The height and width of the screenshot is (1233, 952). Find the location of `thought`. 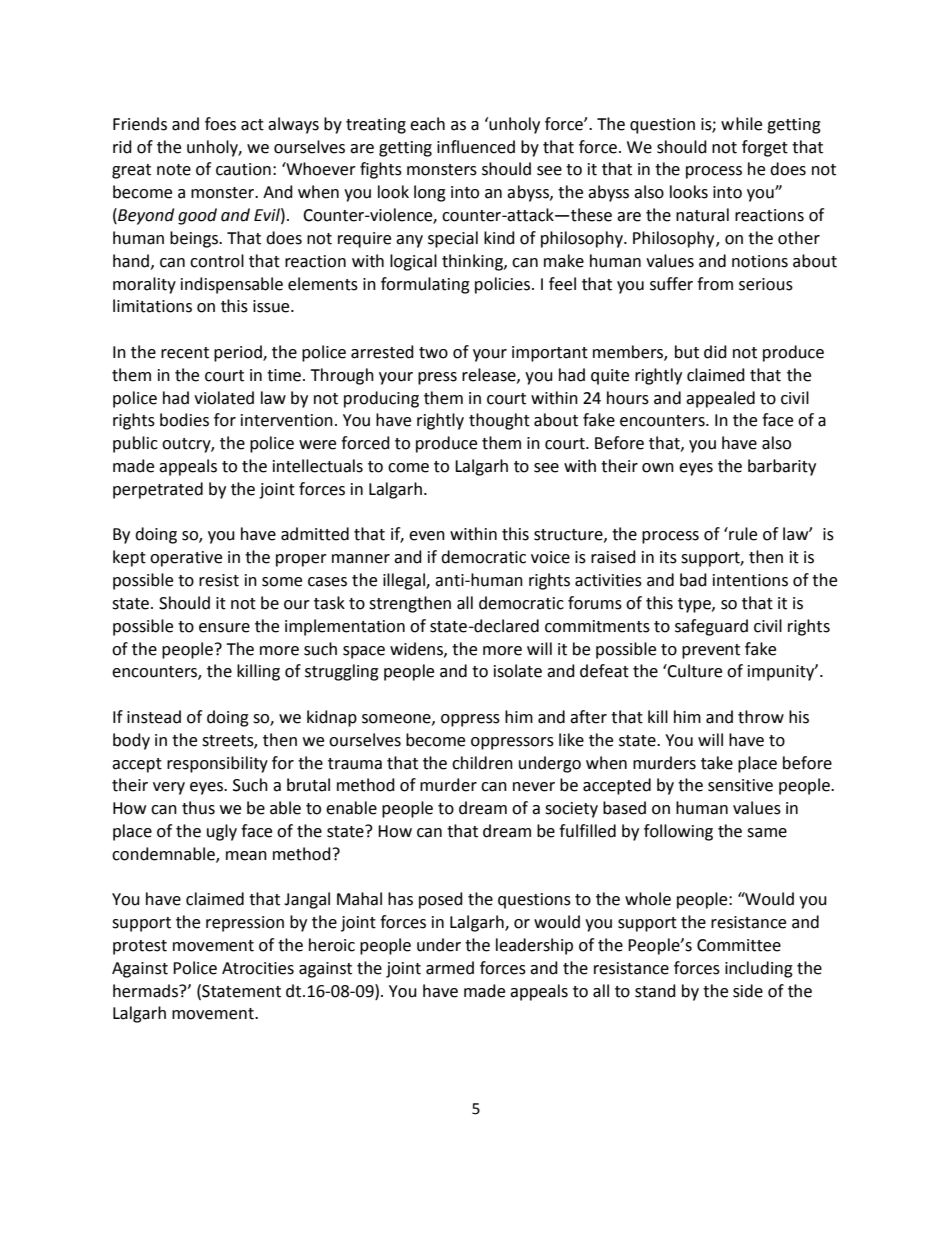

thought is located at coordinates (499, 421).
